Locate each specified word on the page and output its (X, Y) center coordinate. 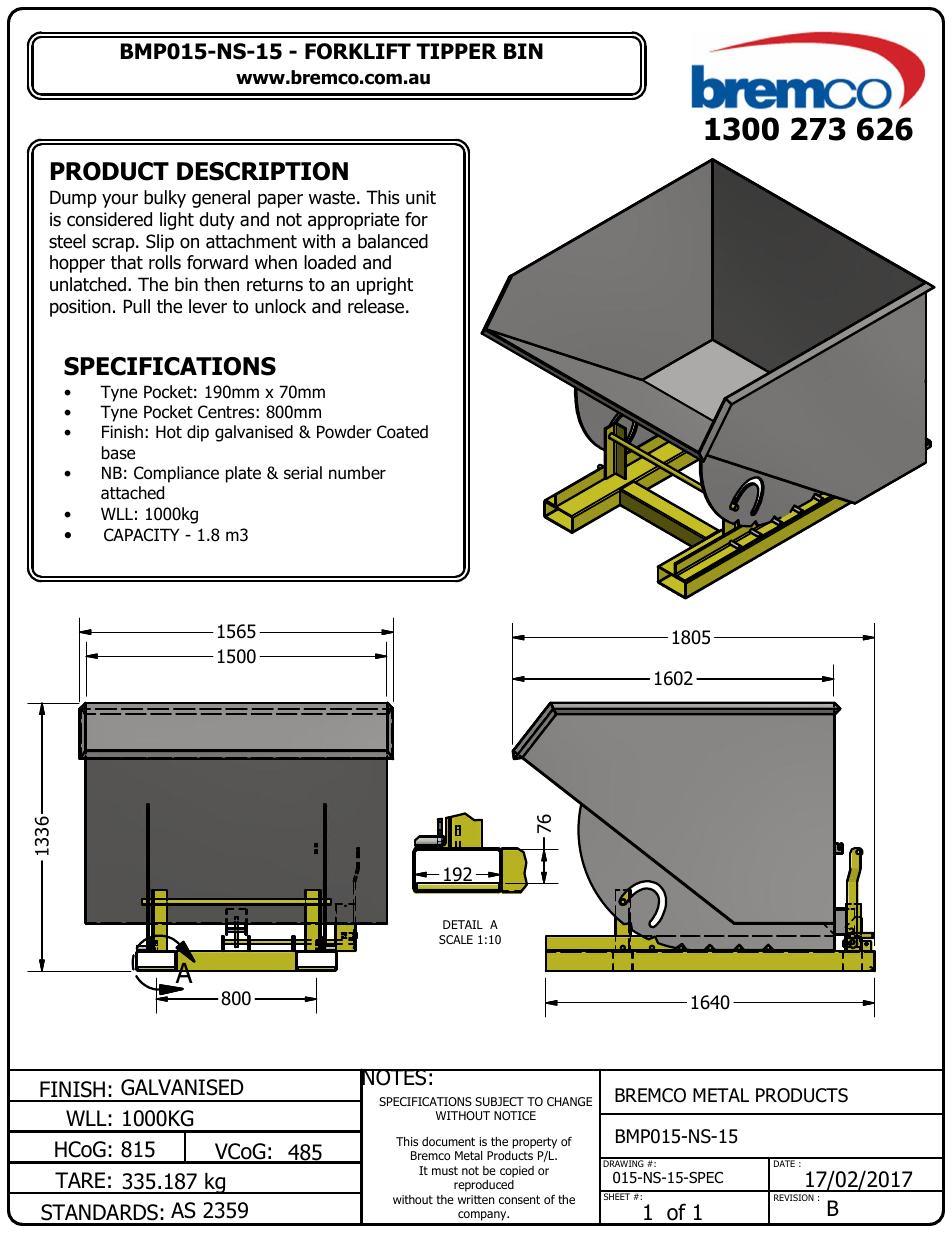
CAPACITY (141, 535)
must (445, 1170)
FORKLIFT (358, 51)
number (357, 473)
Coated (402, 432)
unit (421, 197)
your (120, 201)
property (534, 1143)
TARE (80, 1180)
